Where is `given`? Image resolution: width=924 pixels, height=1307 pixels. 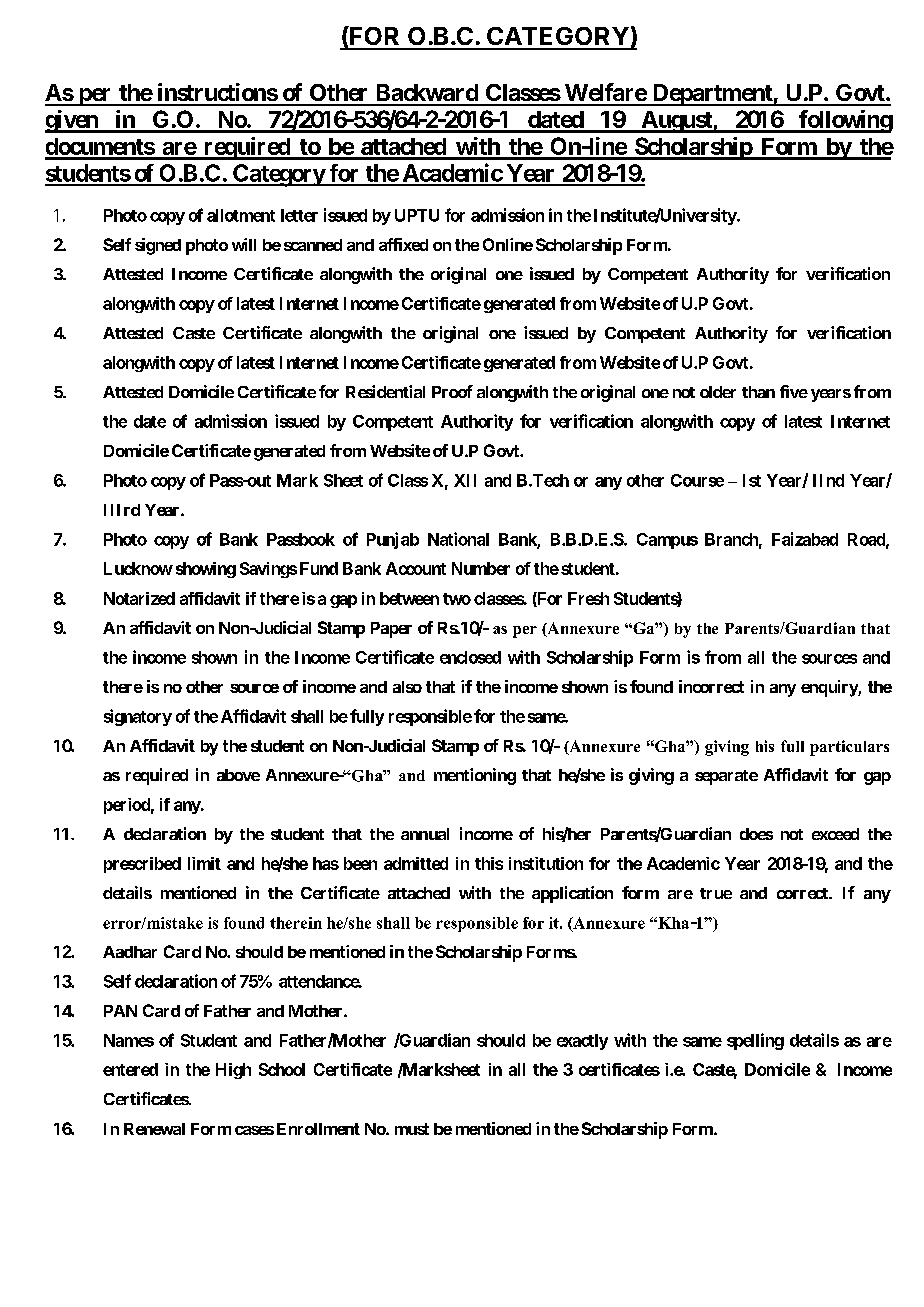
given is located at coordinates (72, 121).
